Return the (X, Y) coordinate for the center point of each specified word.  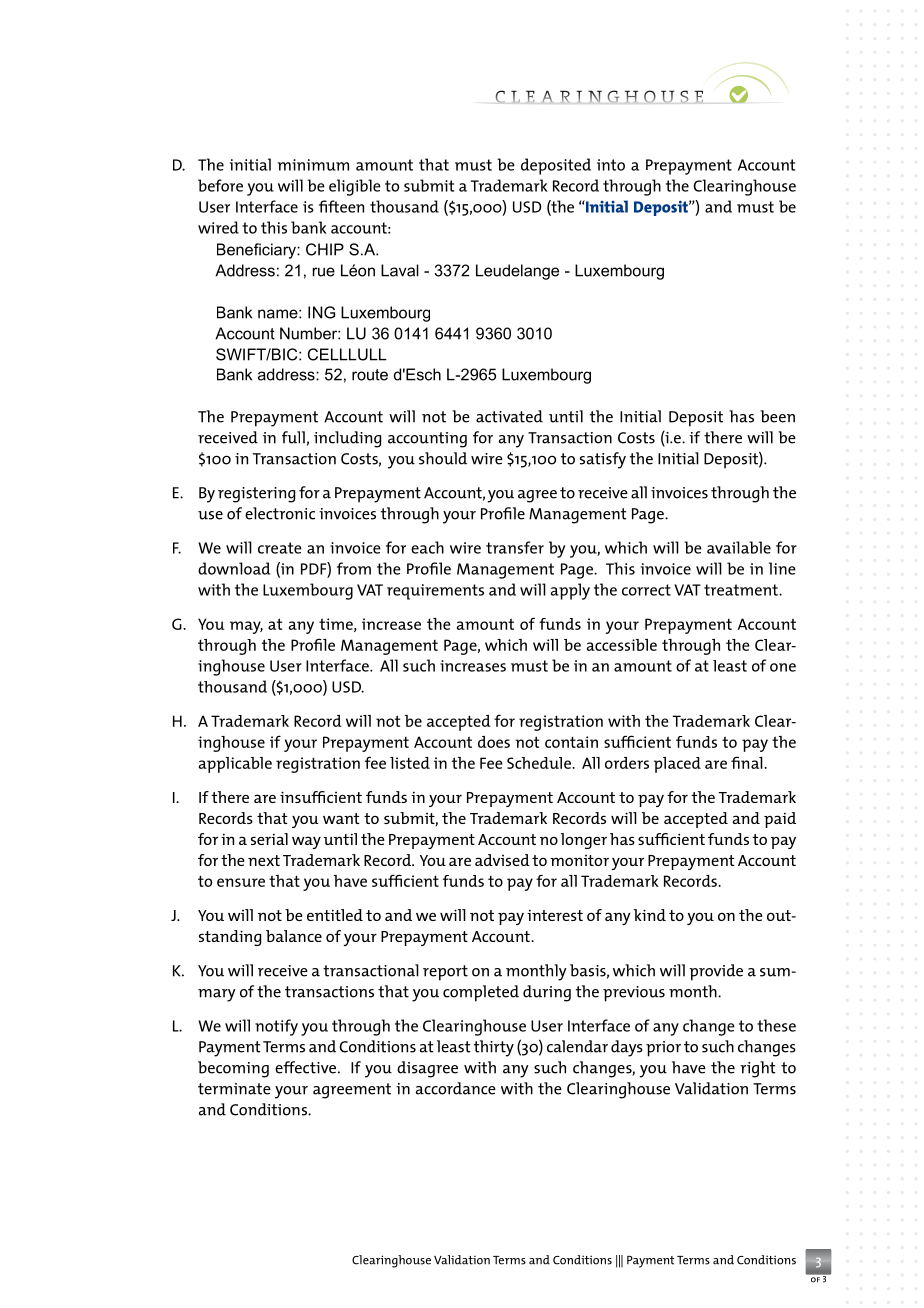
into (611, 165)
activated (509, 416)
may (246, 627)
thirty (494, 1048)
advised (502, 860)
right (757, 1069)
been (777, 416)
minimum (313, 165)
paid (780, 820)
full (293, 437)
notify (276, 1027)
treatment (742, 590)
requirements (435, 592)
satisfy (603, 460)
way (306, 842)
